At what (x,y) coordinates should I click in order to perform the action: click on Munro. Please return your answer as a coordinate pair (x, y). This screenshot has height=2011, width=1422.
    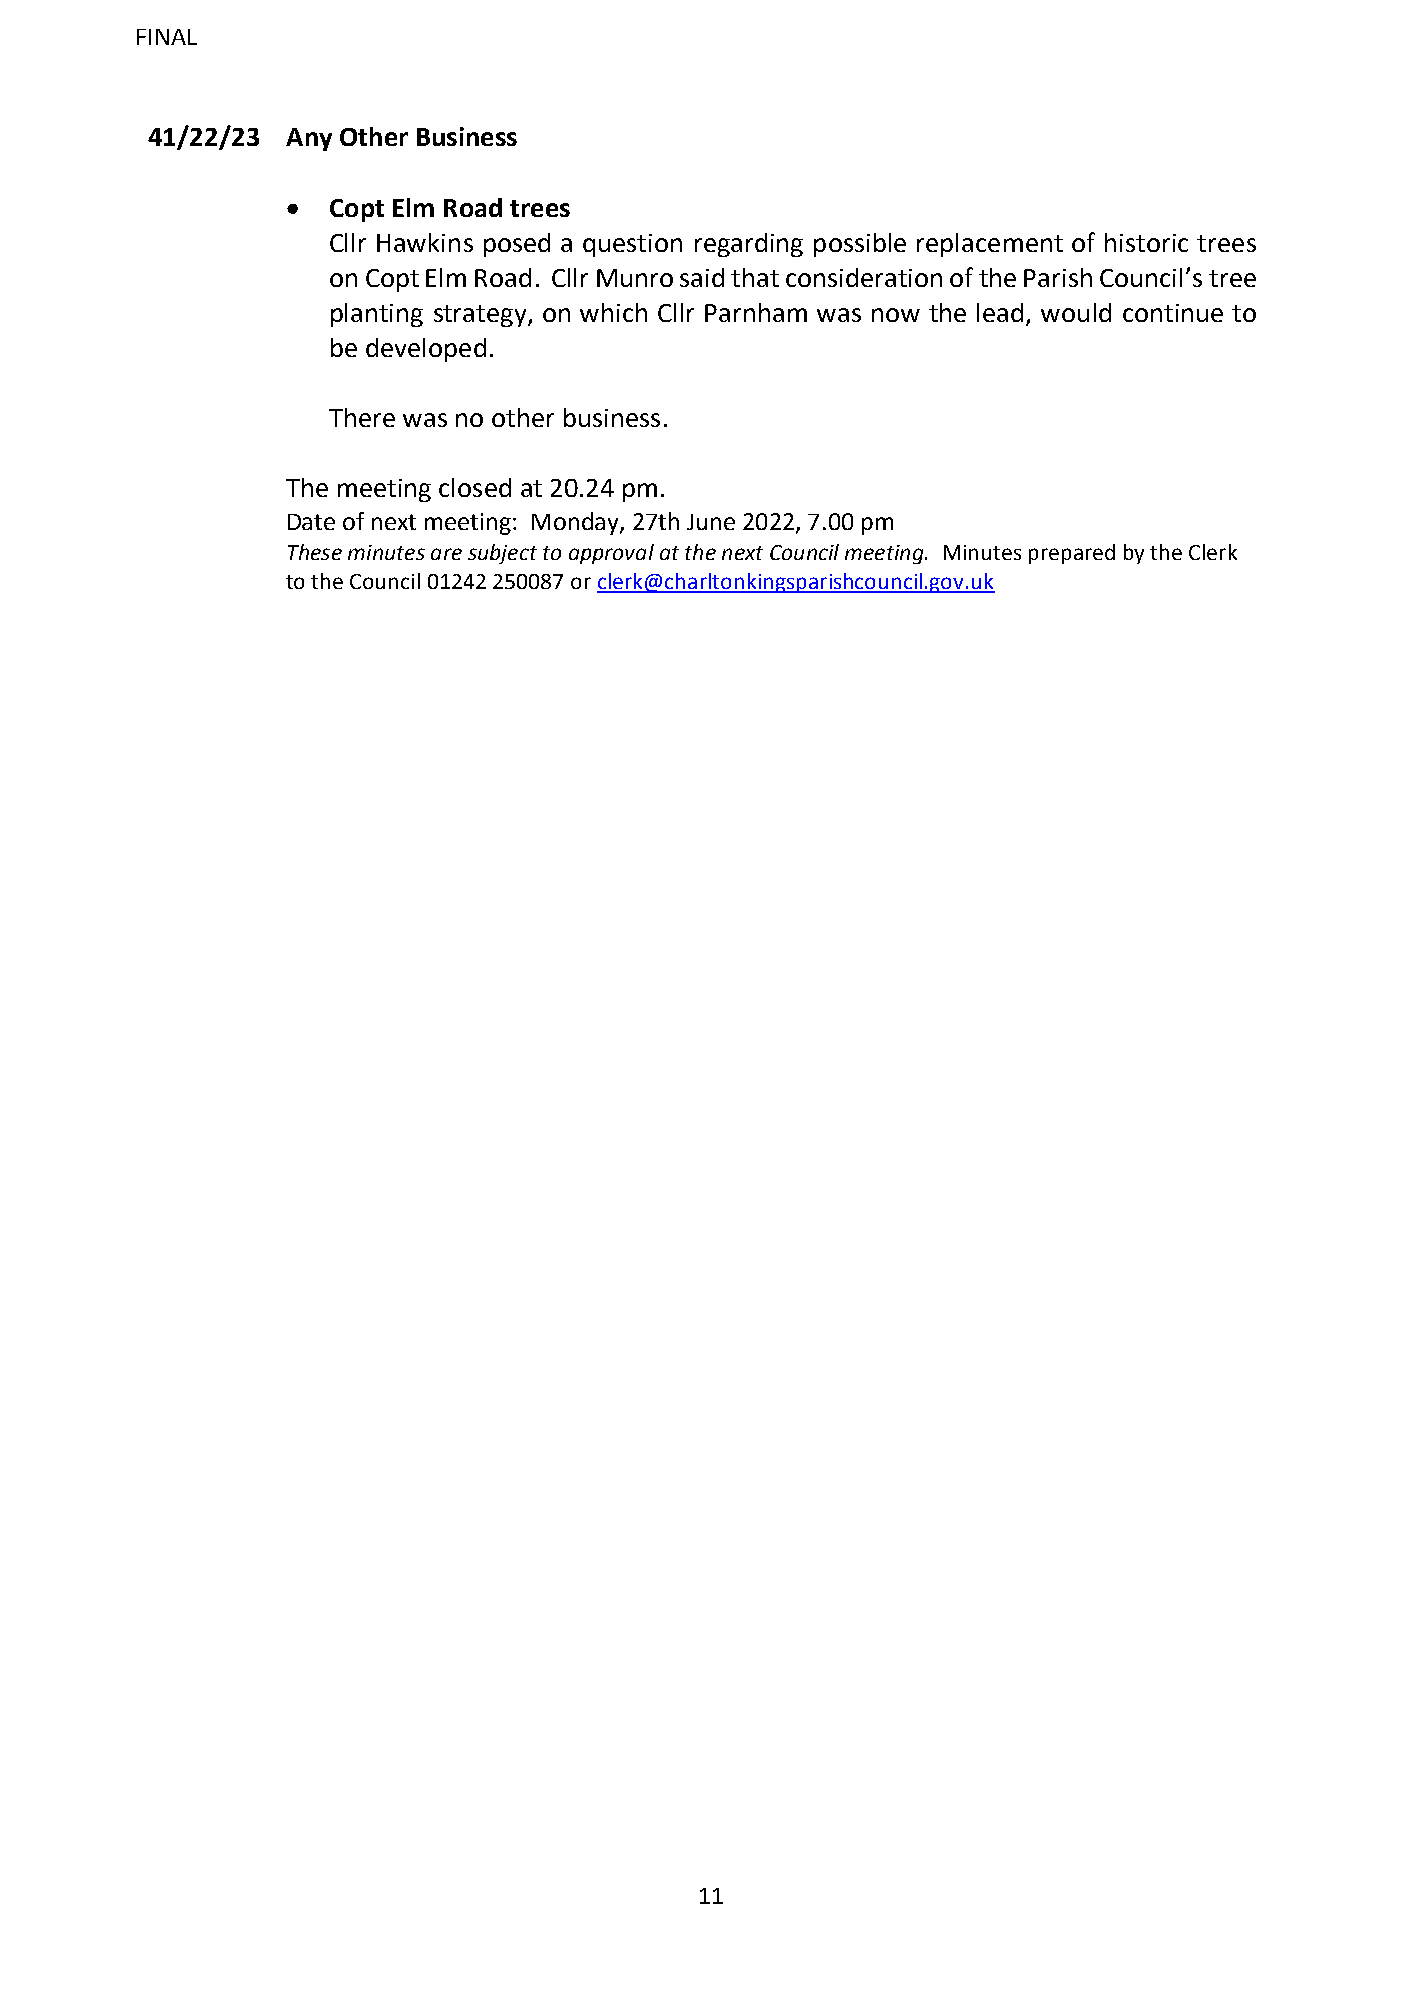
    Looking at the image, I should click on (635, 278).
